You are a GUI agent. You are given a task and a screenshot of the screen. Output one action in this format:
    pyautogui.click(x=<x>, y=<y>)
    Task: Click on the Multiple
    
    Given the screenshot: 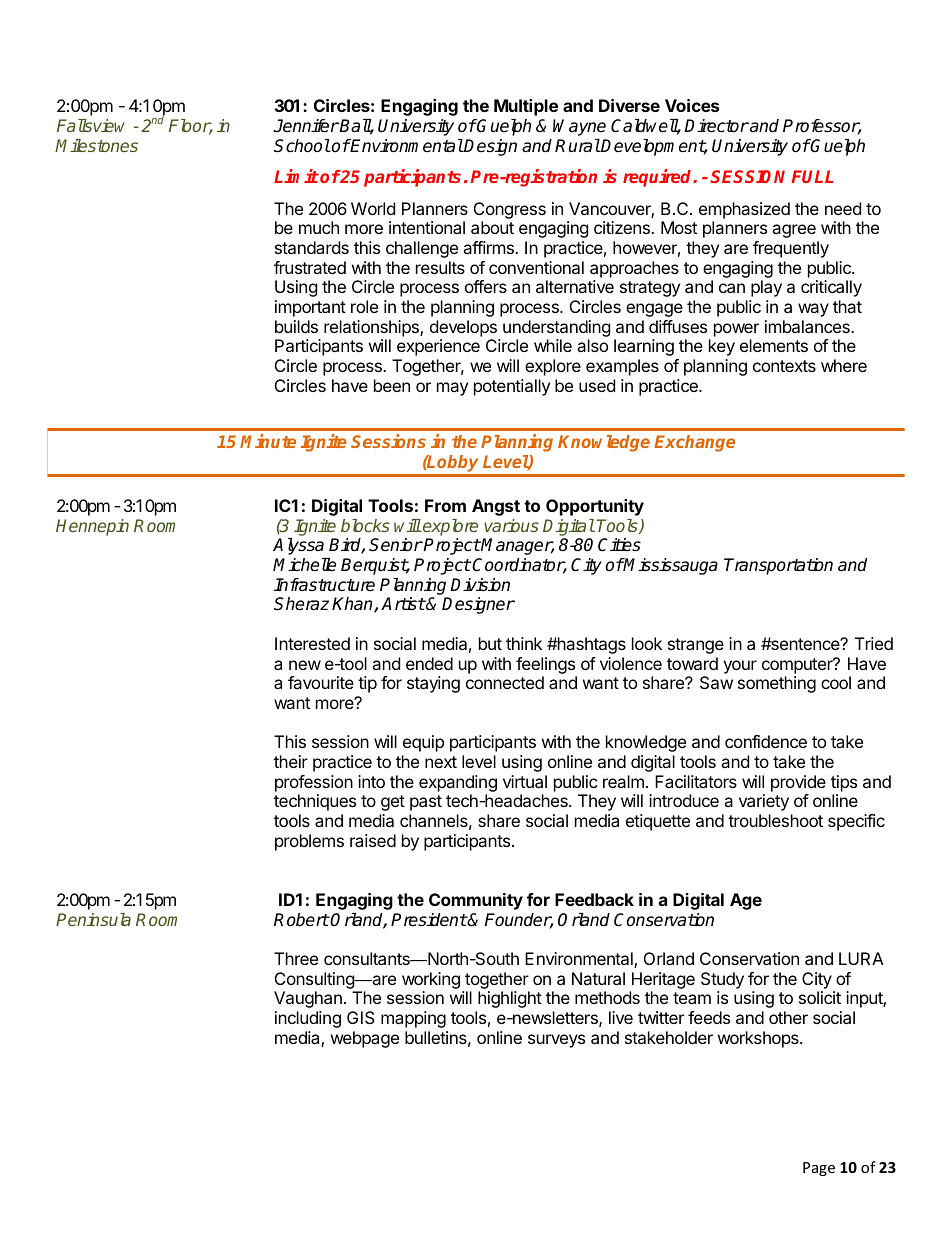 What is the action you would take?
    pyautogui.click(x=526, y=107)
